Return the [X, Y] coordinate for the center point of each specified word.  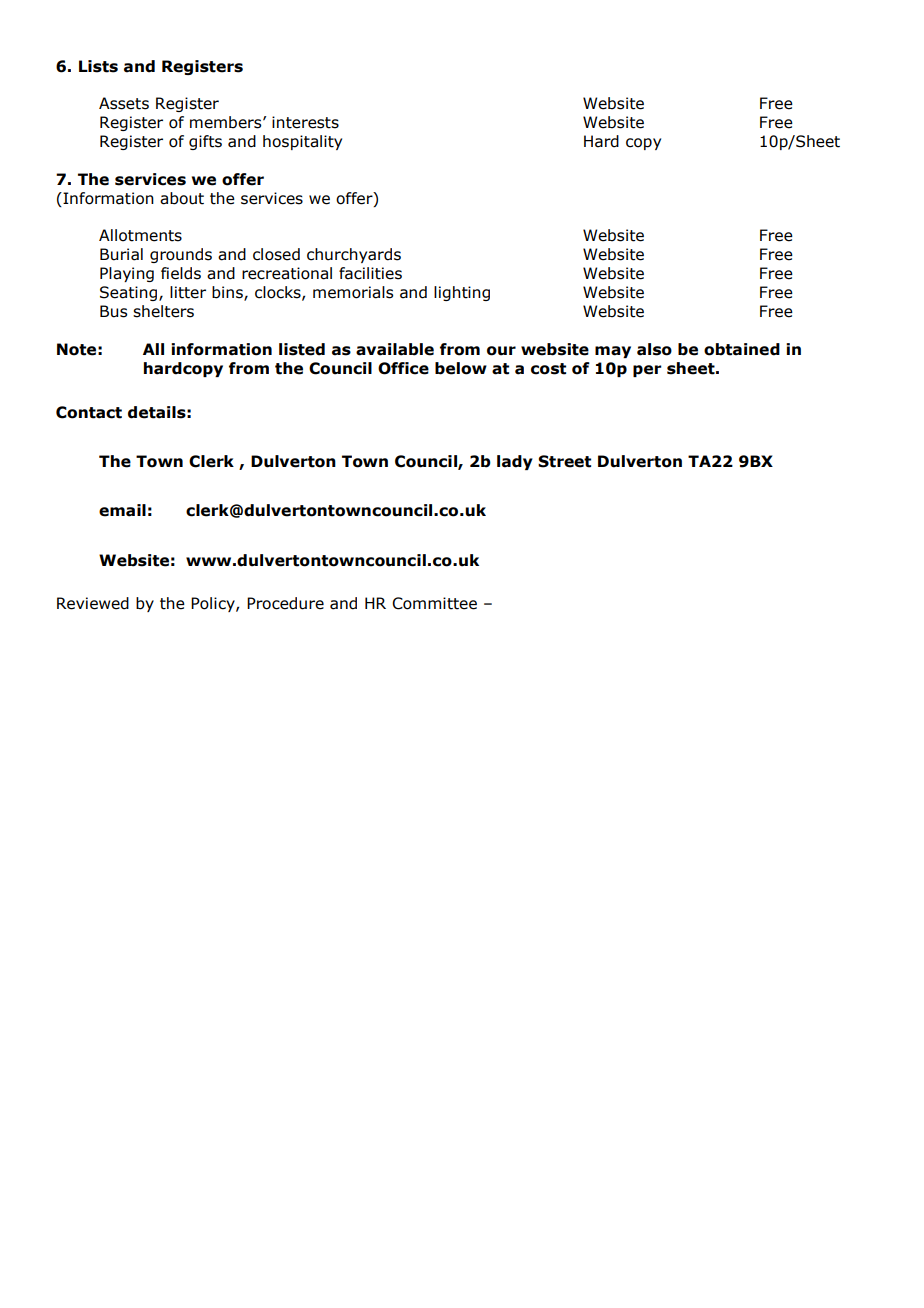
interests [305, 122]
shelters [163, 311]
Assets [124, 103]
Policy [214, 604]
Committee [434, 603]
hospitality [302, 142]
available [395, 349]
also [654, 349]
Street [564, 461]
